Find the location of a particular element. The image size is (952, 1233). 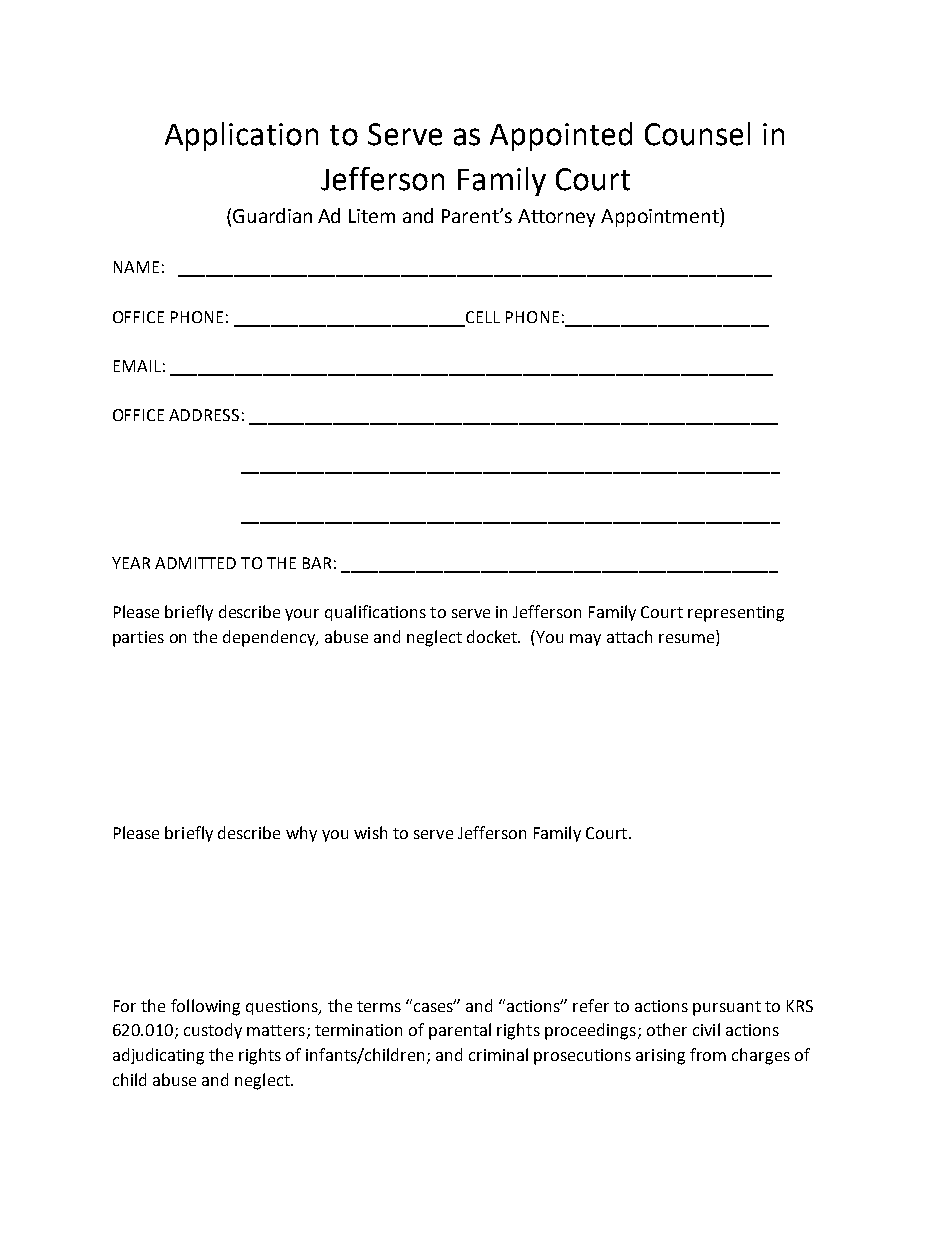

representing is located at coordinates (736, 614).
